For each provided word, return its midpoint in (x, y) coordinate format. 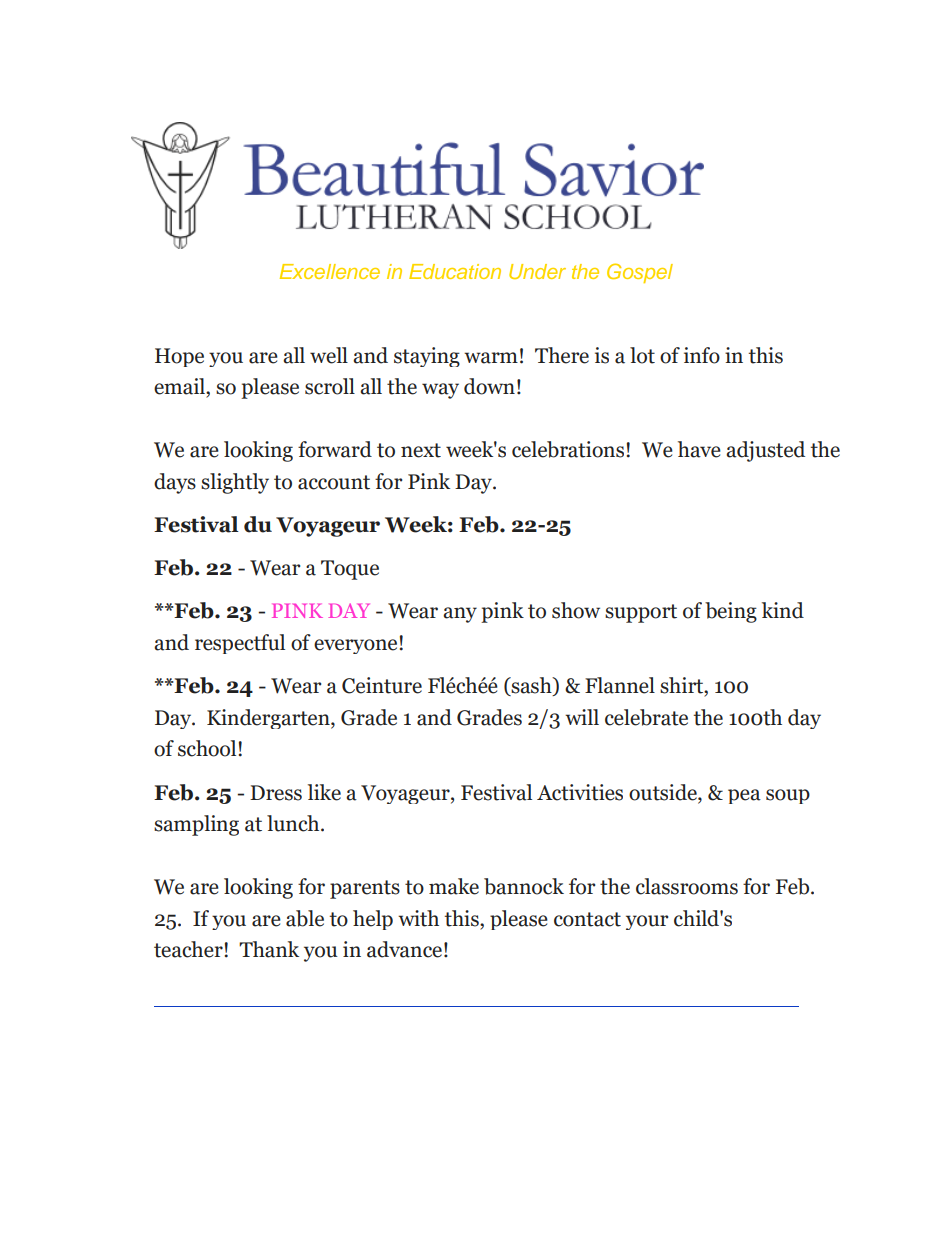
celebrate (646, 717)
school (207, 748)
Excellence (330, 271)
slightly (235, 483)
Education (455, 271)
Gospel (640, 273)
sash (531, 686)
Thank (269, 949)
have (699, 449)
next (421, 450)
